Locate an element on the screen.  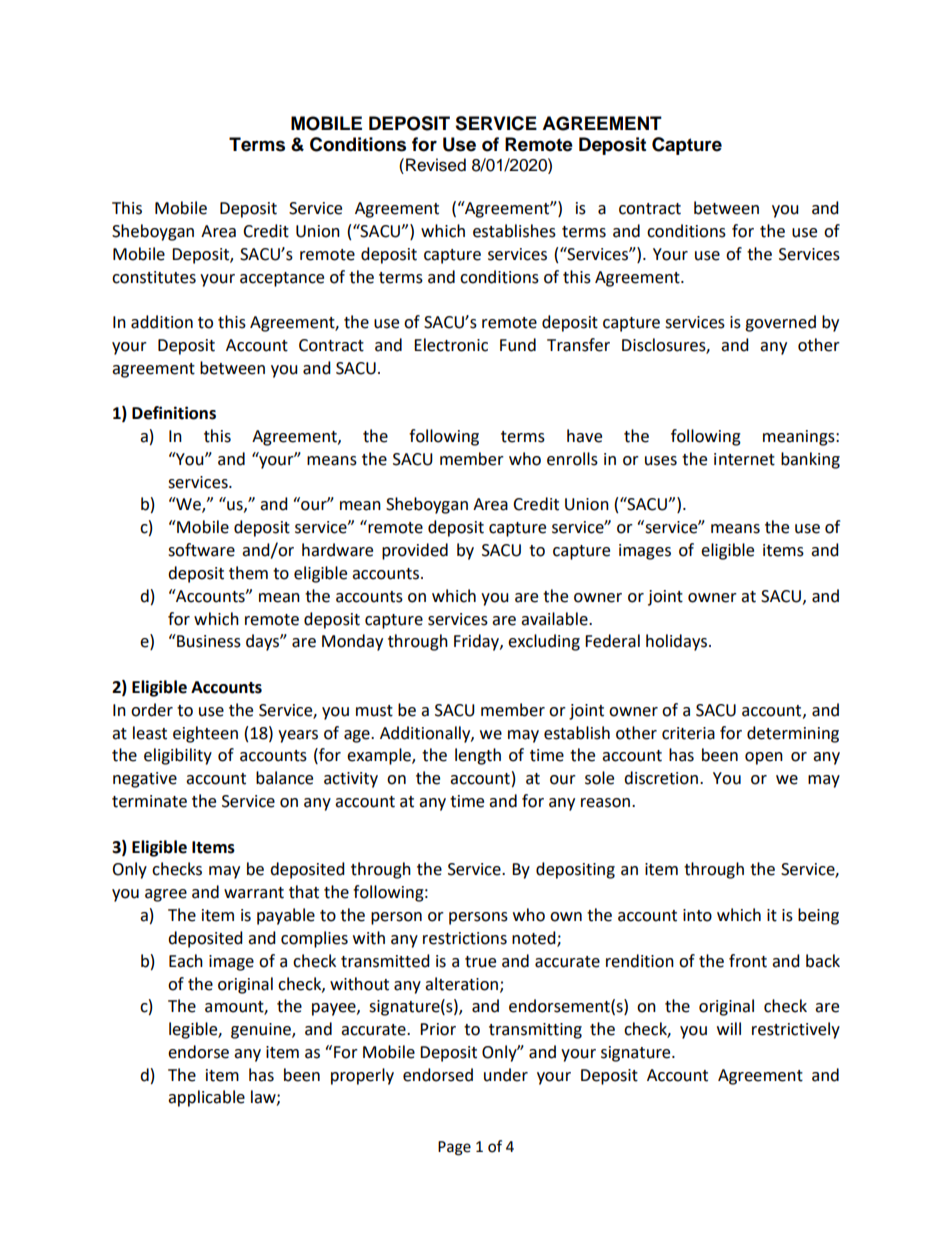
Page is located at coordinates (454, 1148).
